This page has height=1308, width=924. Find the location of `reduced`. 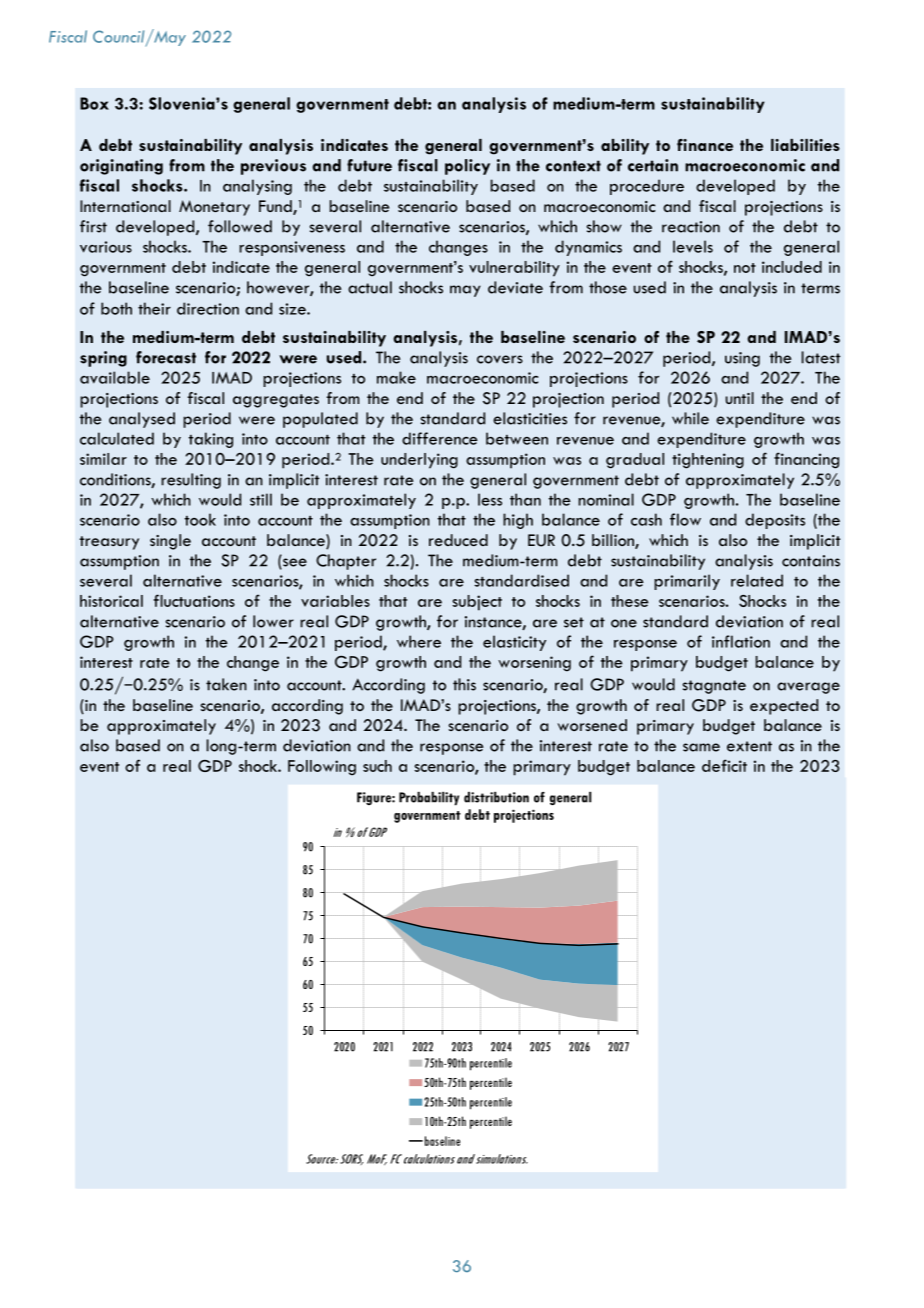

reduced is located at coordinates (458, 540).
